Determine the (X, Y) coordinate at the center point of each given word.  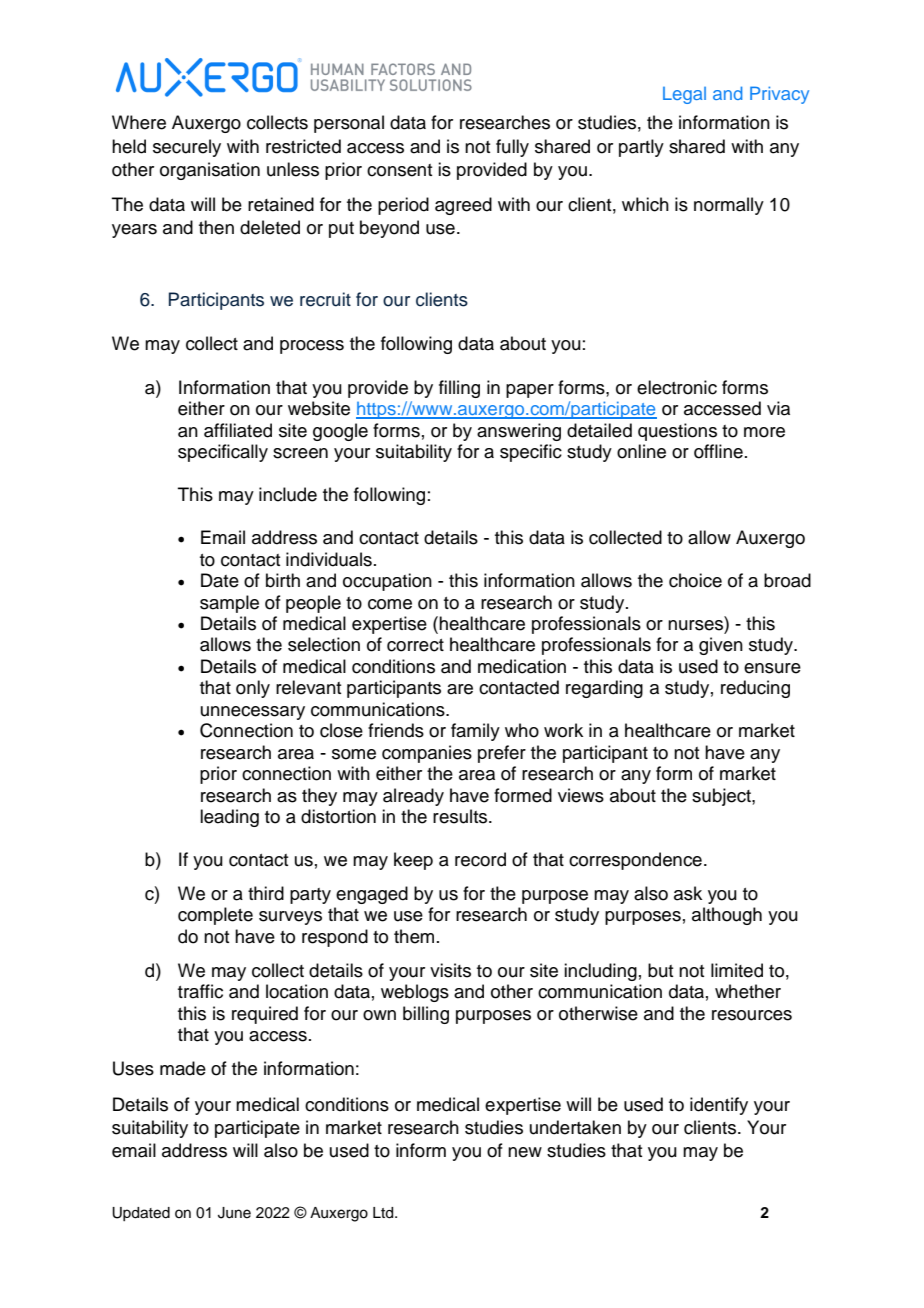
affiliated (238, 430)
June (234, 1213)
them (414, 936)
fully (512, 148)
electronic (677, 387)
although (727, 916)
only (253, 689)
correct (415, 645)
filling (459, 389)
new (525, 1152)
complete (215, 916)
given (721, 646)
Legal (684, 95)
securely (187, 148)
